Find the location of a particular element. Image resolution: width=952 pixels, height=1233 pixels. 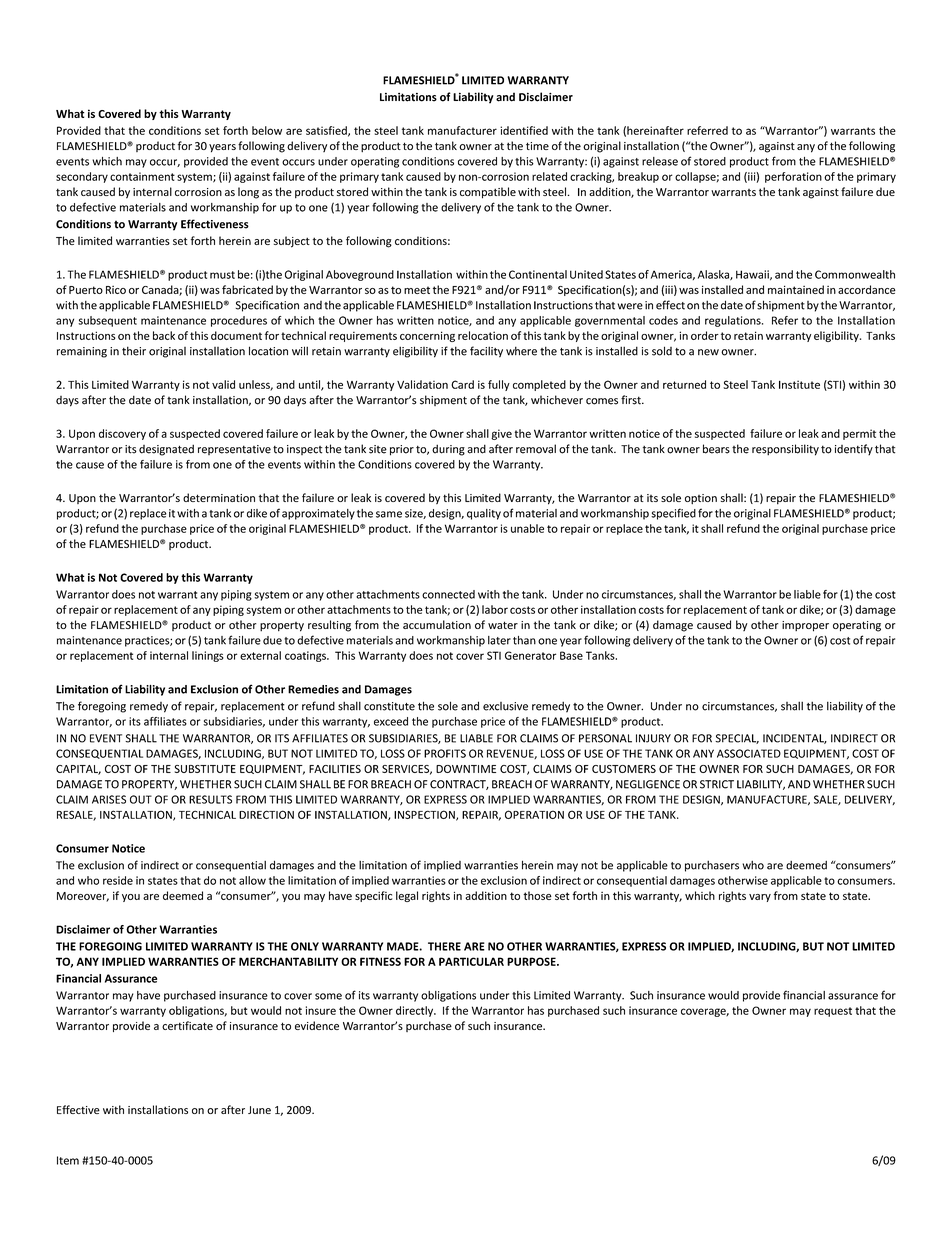

compatible is located at coordinates (488, 193).
